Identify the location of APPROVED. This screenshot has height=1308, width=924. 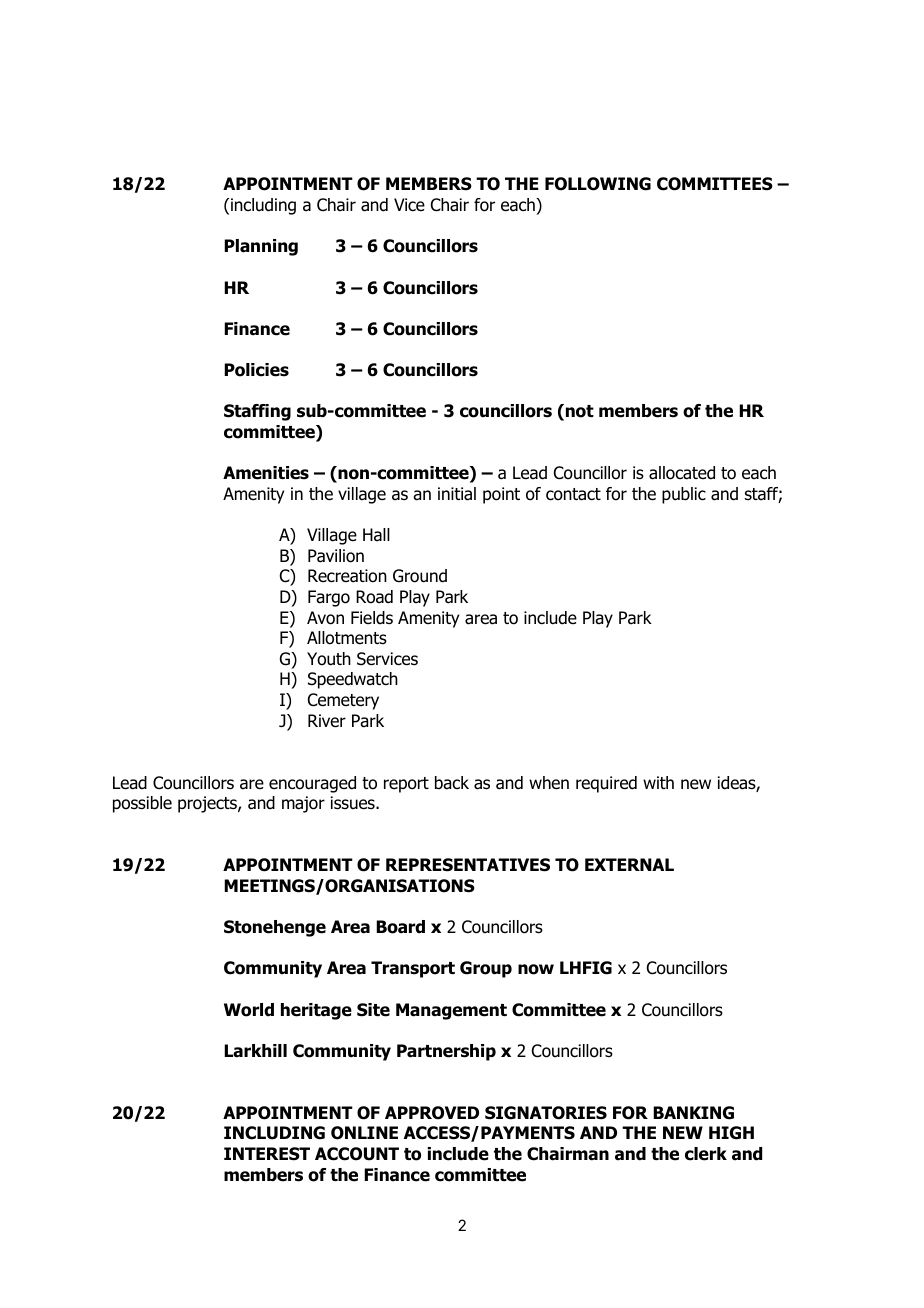
(432, 1113).
